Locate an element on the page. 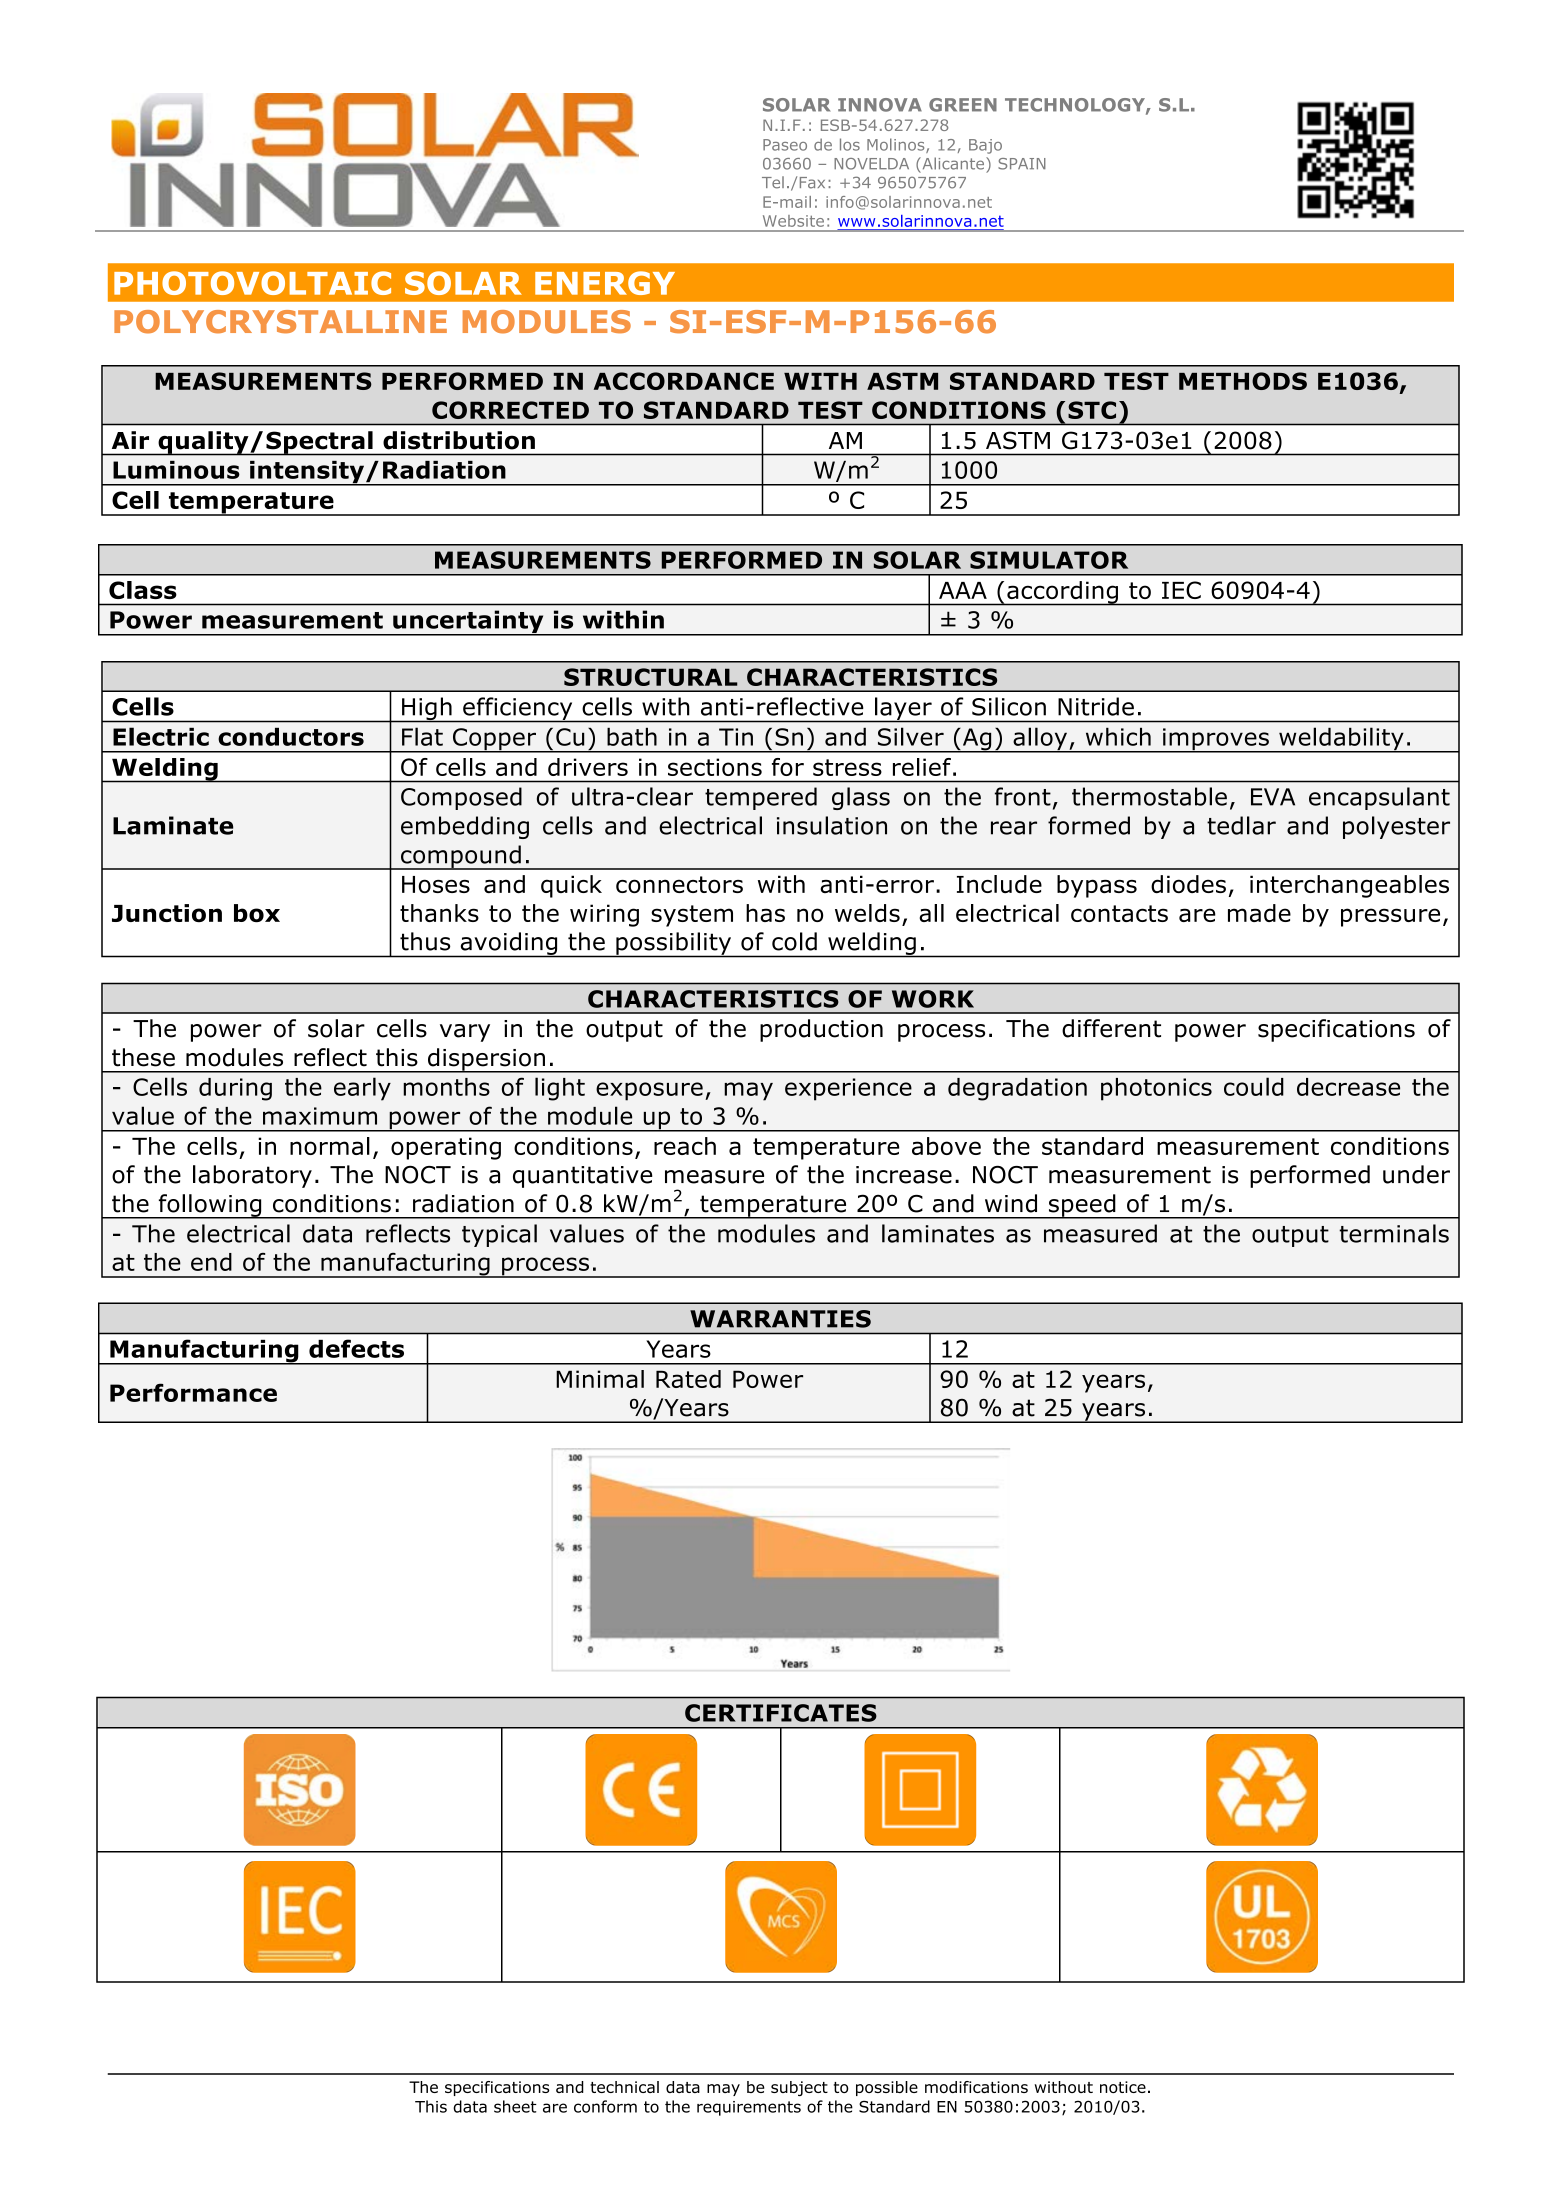  could is located at coordinates (1254, 1086).
